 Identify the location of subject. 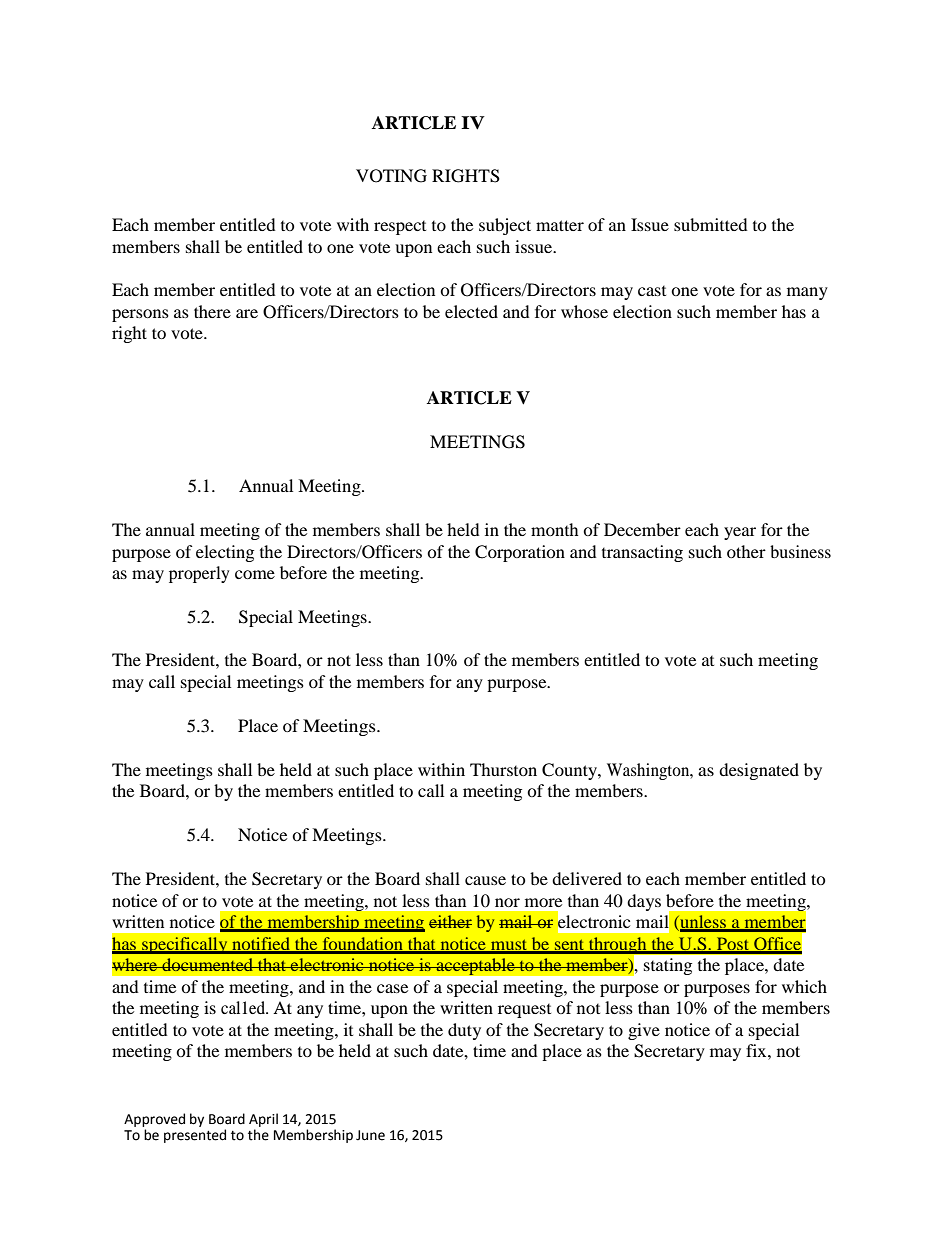
(505, 226).
